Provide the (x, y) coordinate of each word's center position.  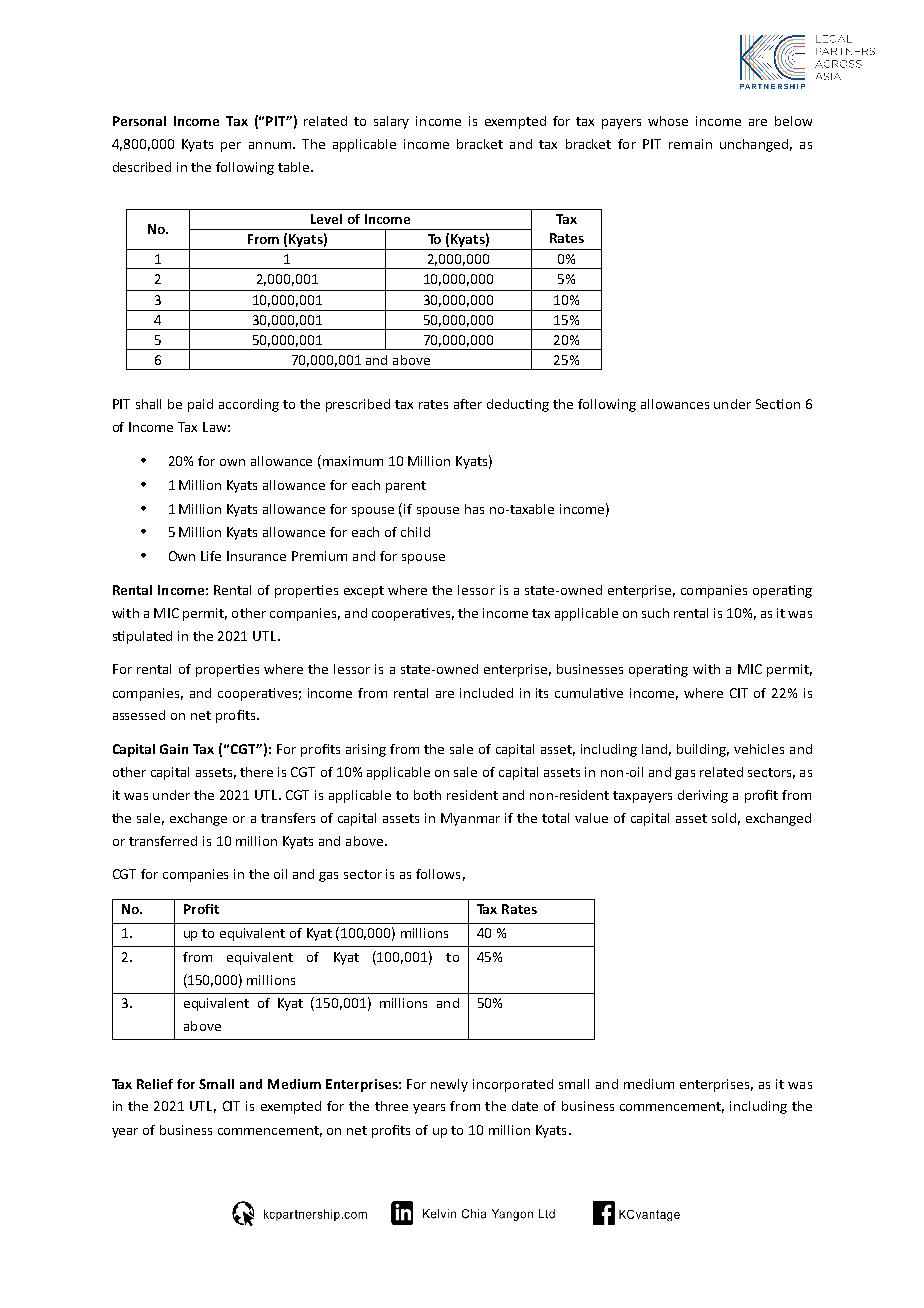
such (655, 613)
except (364, 592)
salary (391, 122)
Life (211, 556)
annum (270, 145)
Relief (155, 1084)
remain (690, 144)
